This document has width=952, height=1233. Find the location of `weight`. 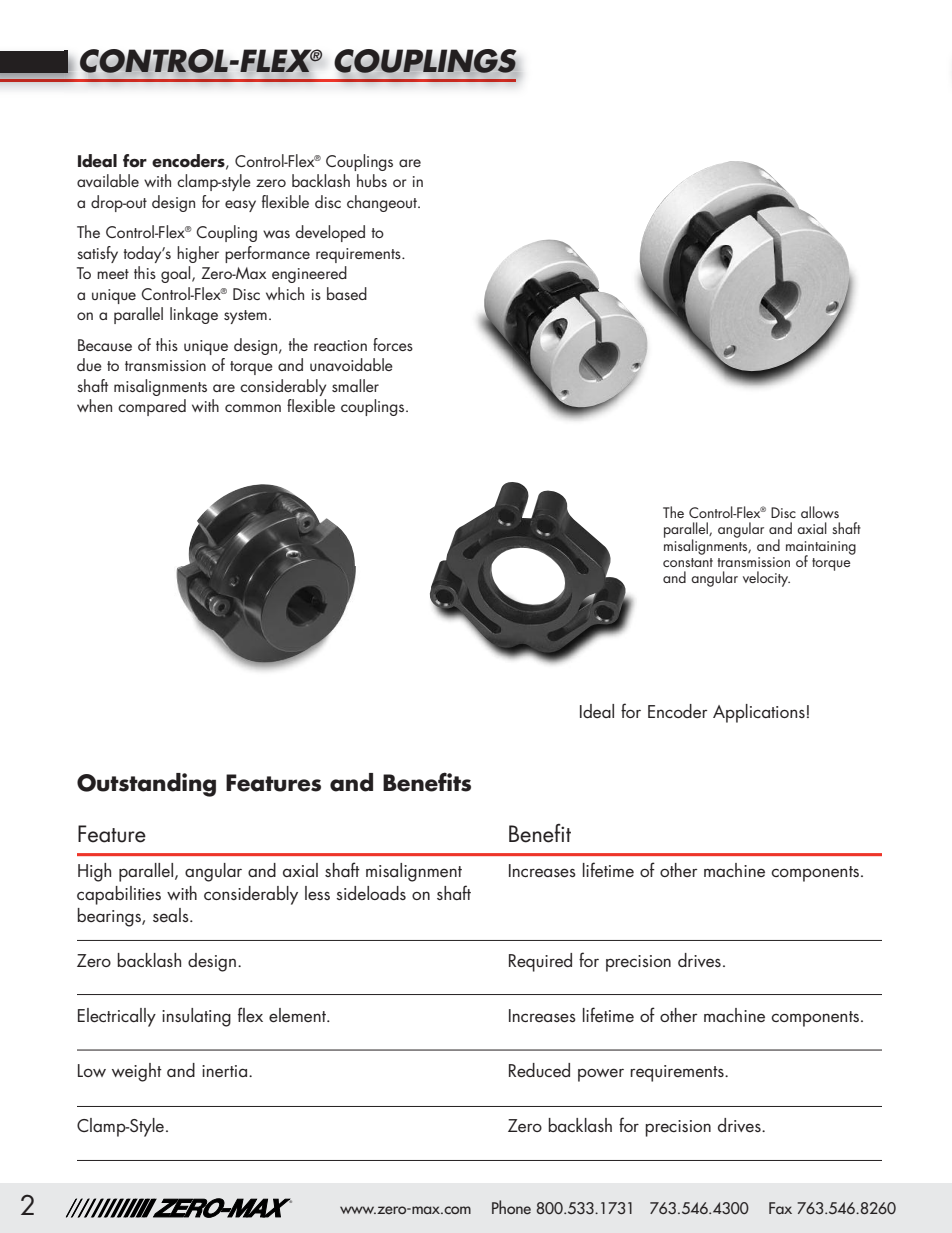

weight is located at coordinates (137, 1072).
